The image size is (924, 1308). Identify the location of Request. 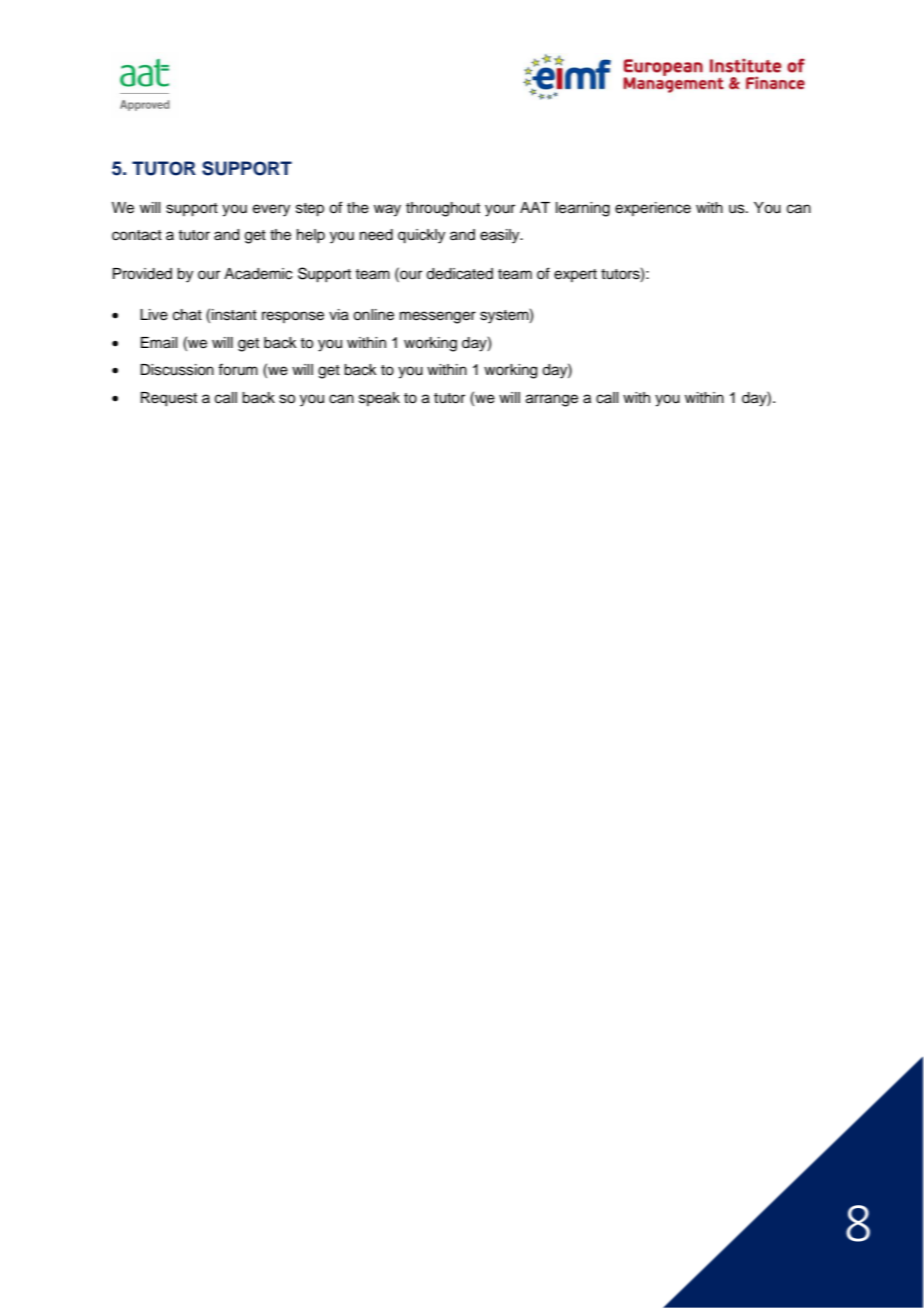
(169, 399).
